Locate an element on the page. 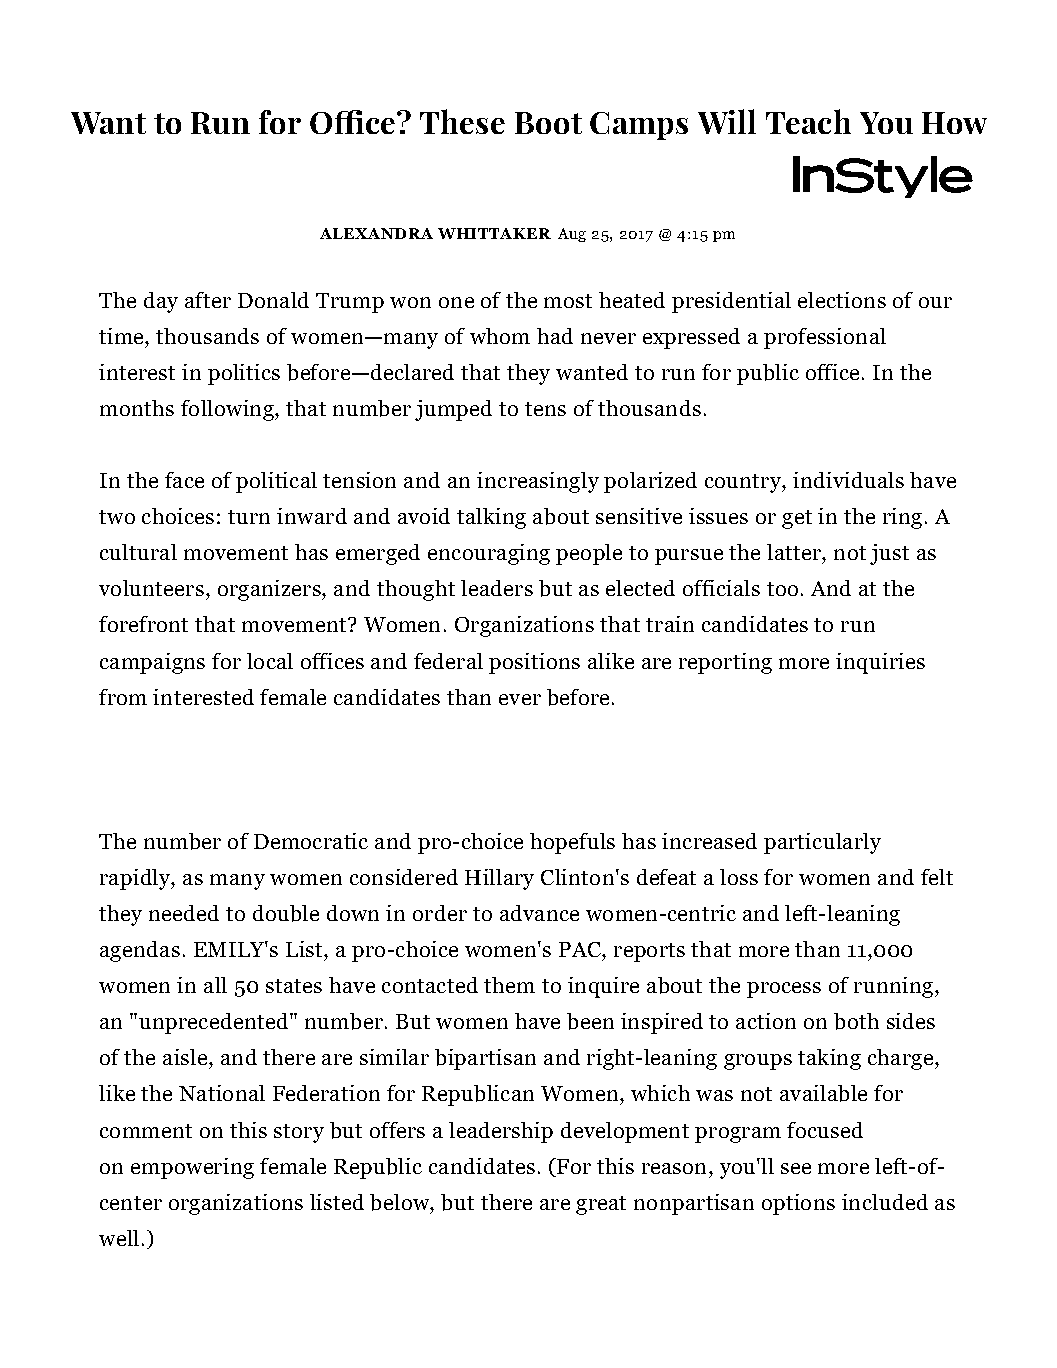 The height and width of the document is (1368, 1057). particularly is located at coordinates (822, 843).
